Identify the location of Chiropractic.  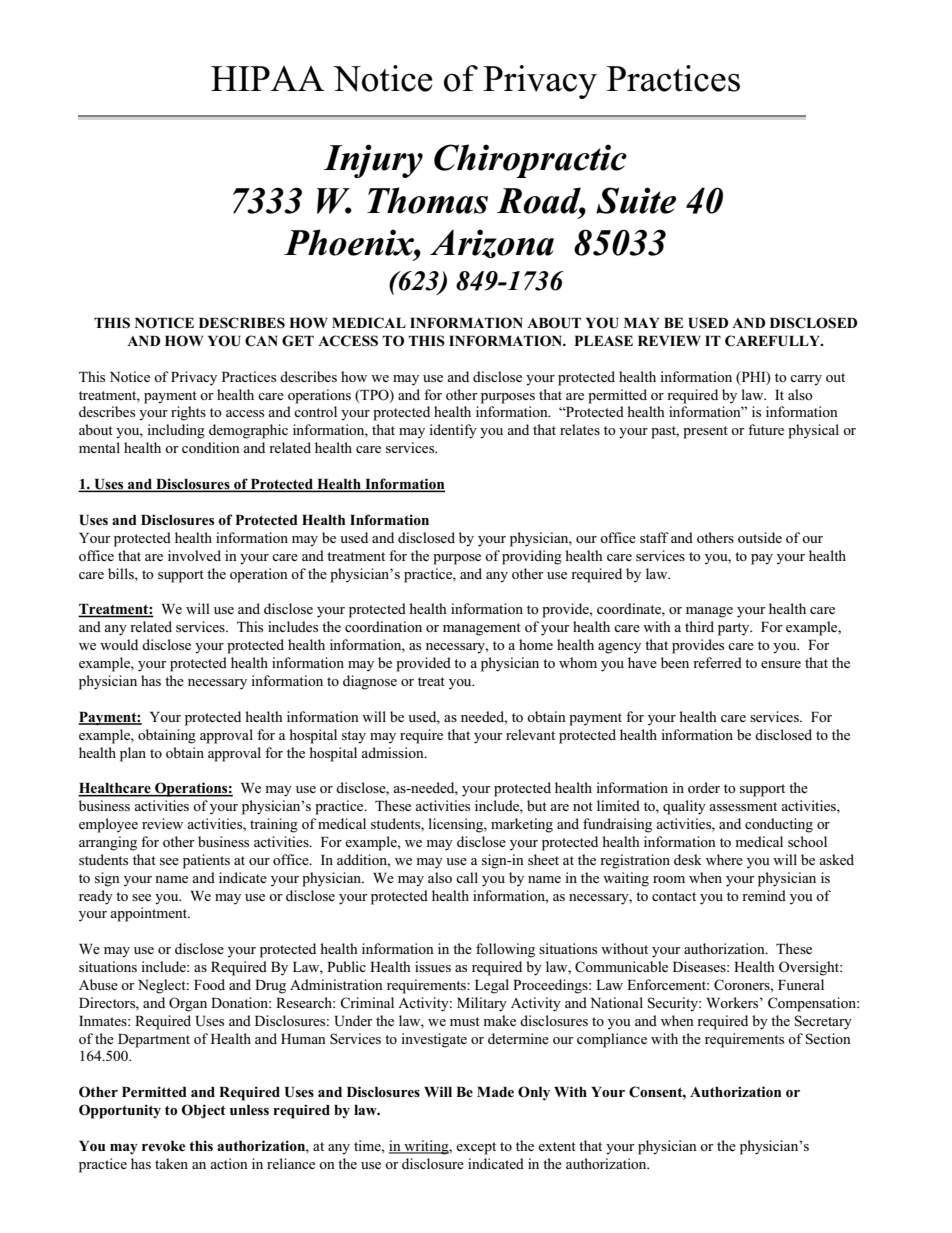
(530, 161).
